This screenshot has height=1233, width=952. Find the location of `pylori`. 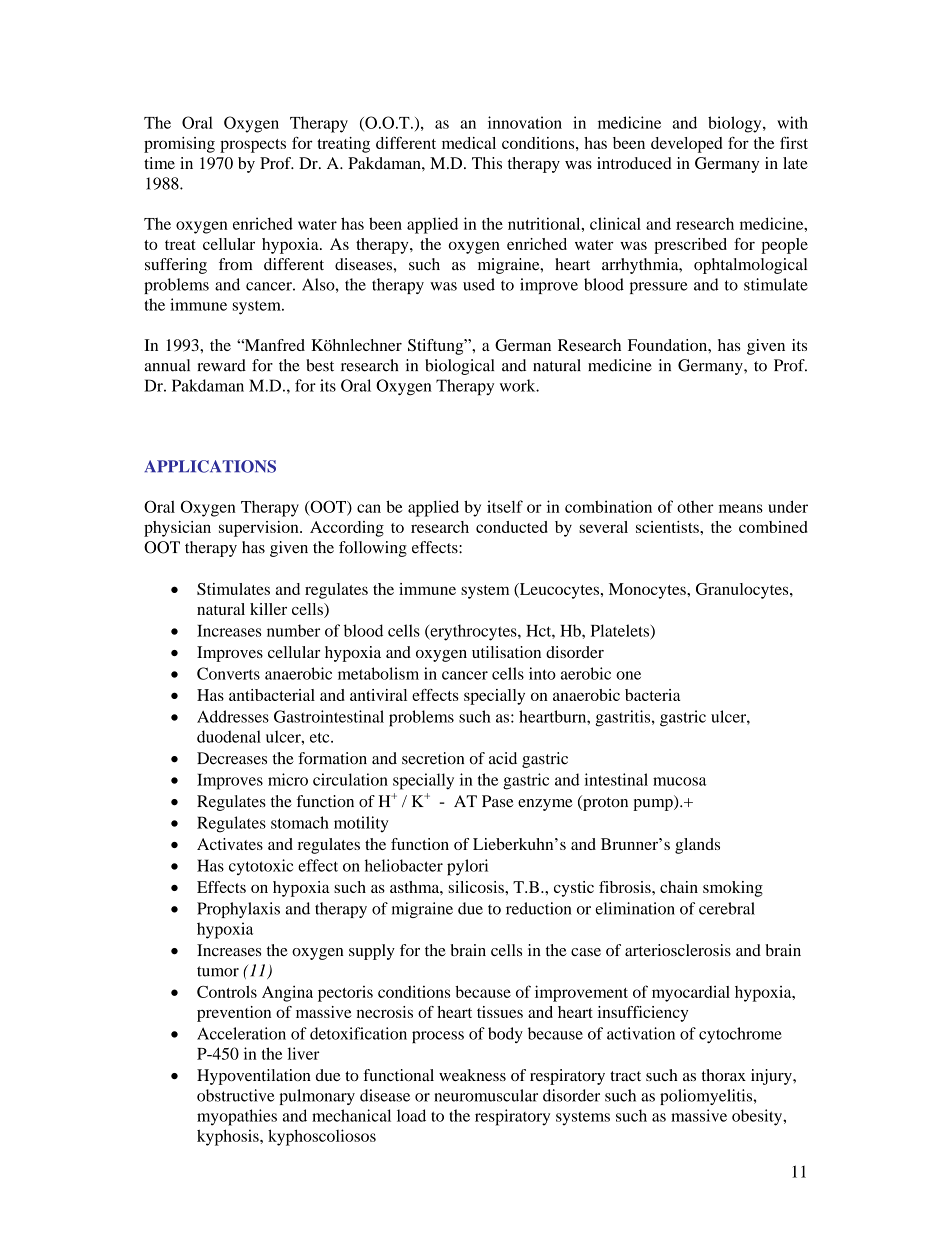

pylori is located at coordinates (467, 867).
